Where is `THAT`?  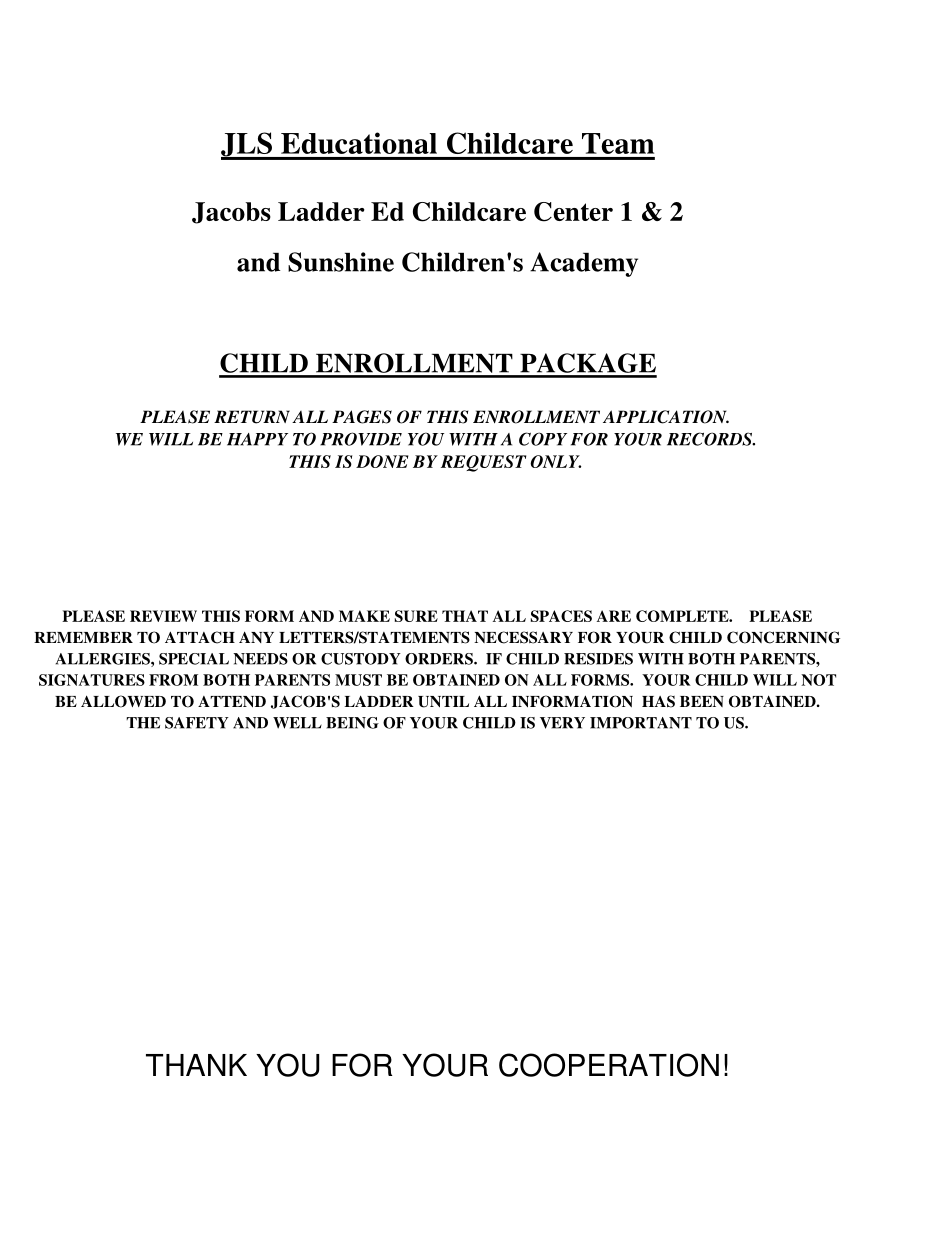 THAT is located at coordinates (465, 616).
